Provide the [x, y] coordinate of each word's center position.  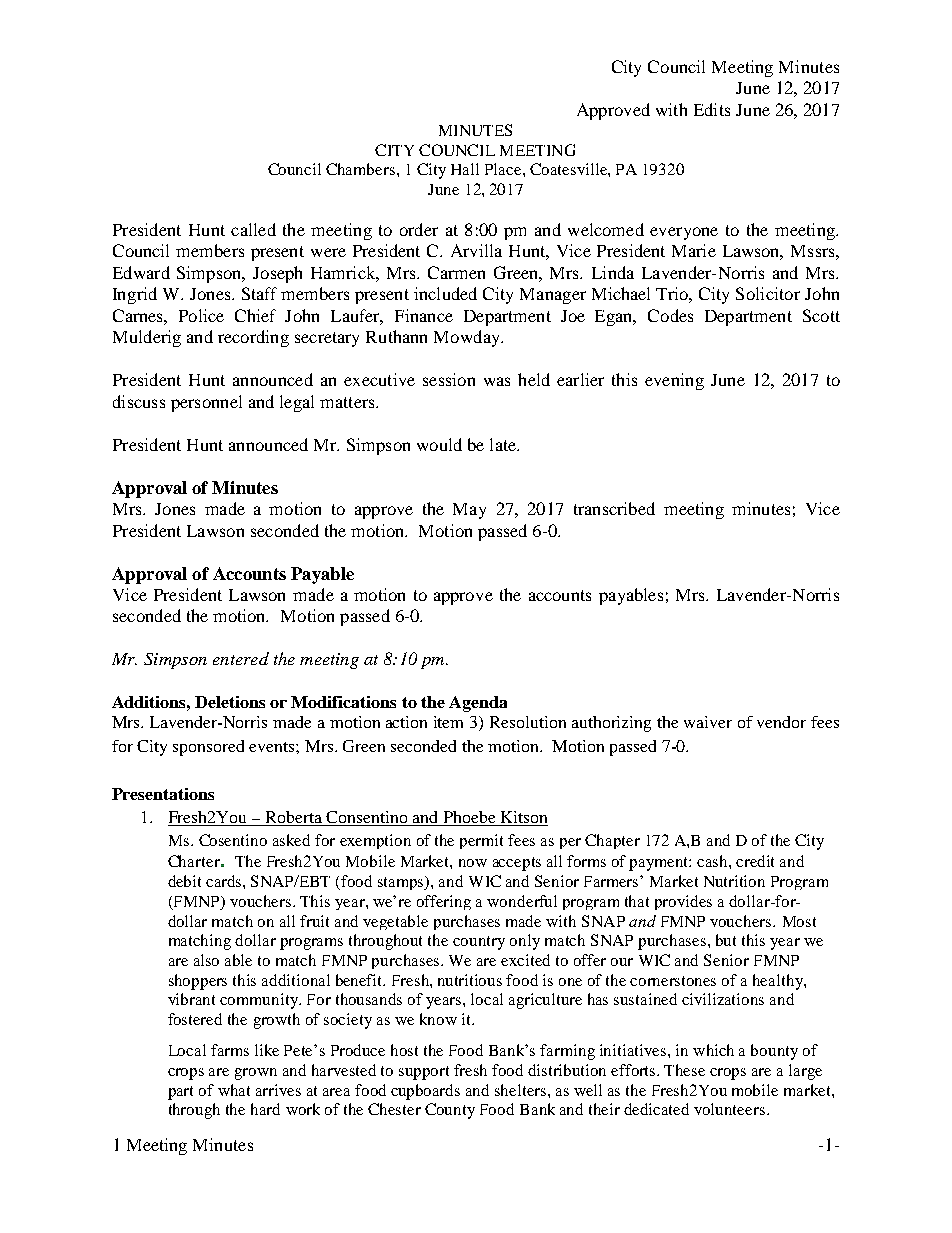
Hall [465, 169]
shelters [520, 1090]
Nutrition [734, 881]
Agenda [478, 704]
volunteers [729, 1109]
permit [481, 841]
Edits [712, 109]
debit [184, 881]
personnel [206, 403]
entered [241, 658]
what [234, 1090]
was [497, 381]
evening [674, 381]
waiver [708, 722]
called [253, 229]
